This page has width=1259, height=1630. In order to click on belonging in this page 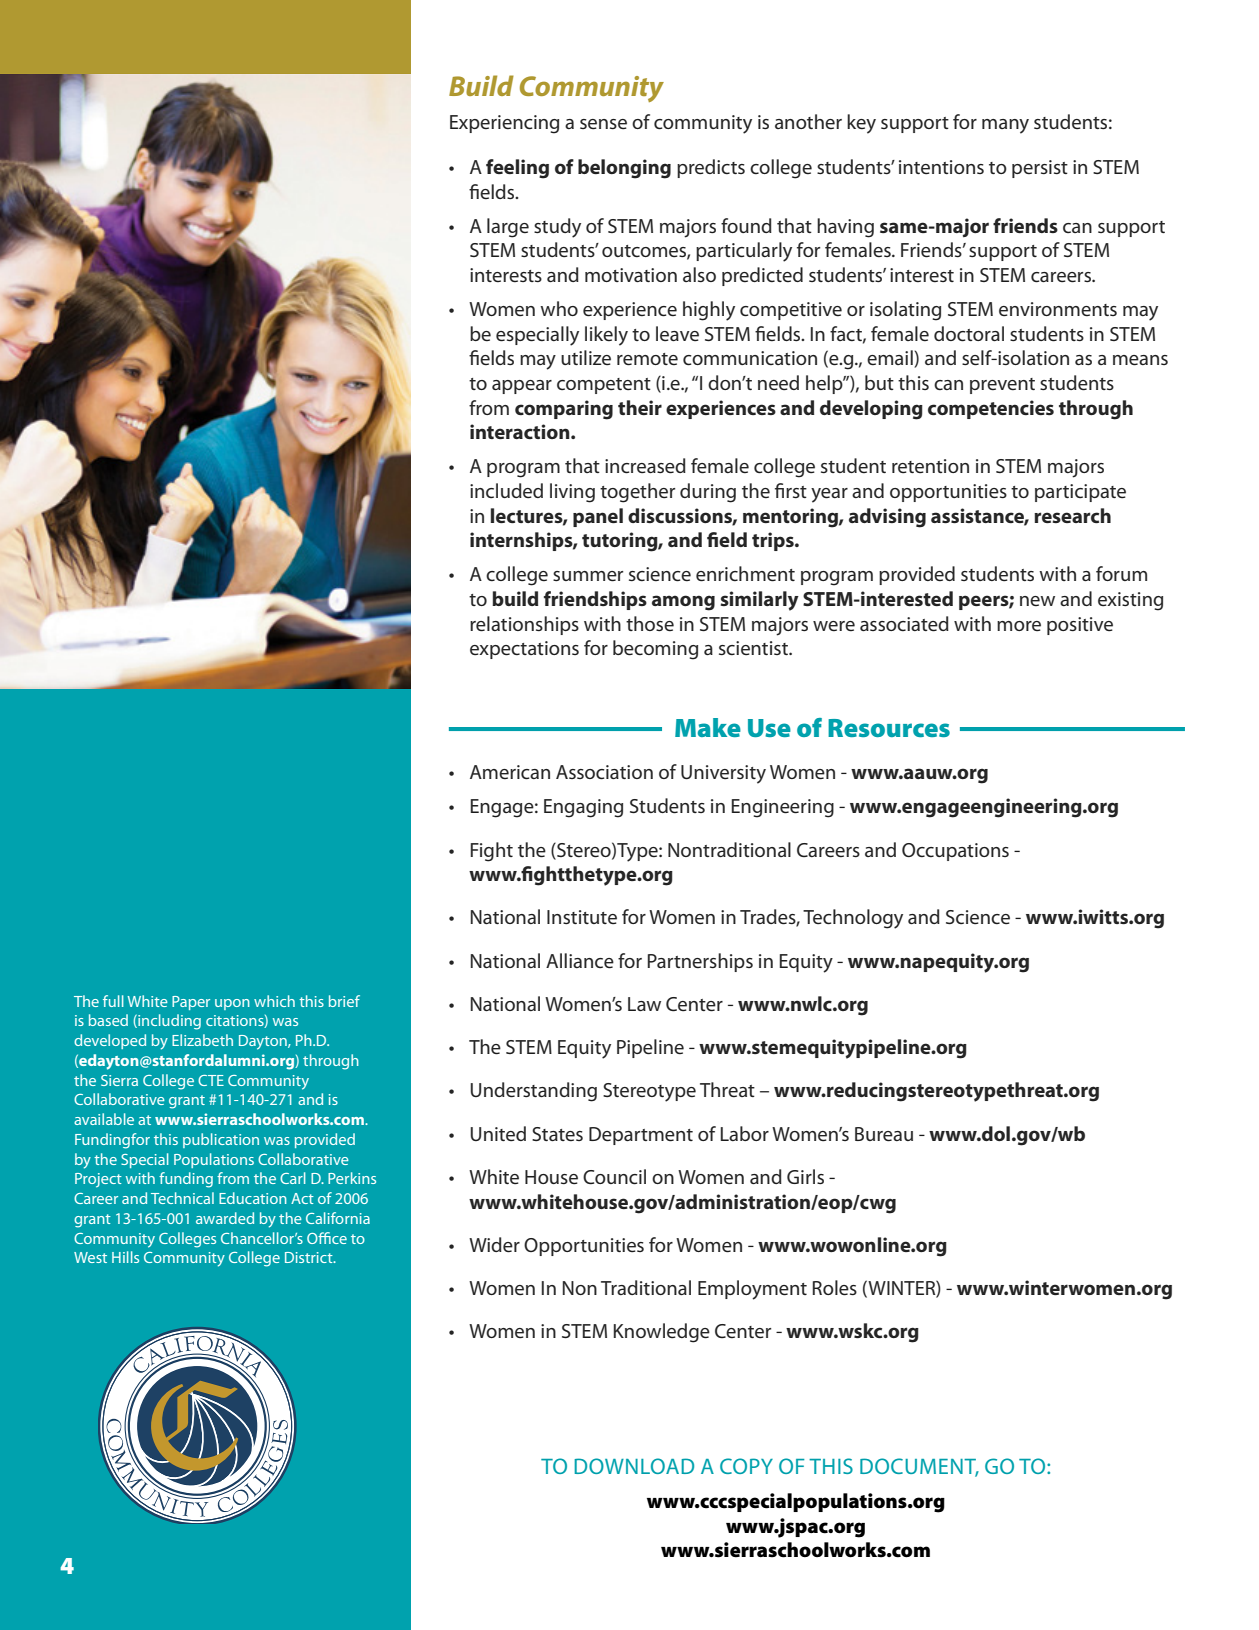, I will do `click(624, 169)`.
